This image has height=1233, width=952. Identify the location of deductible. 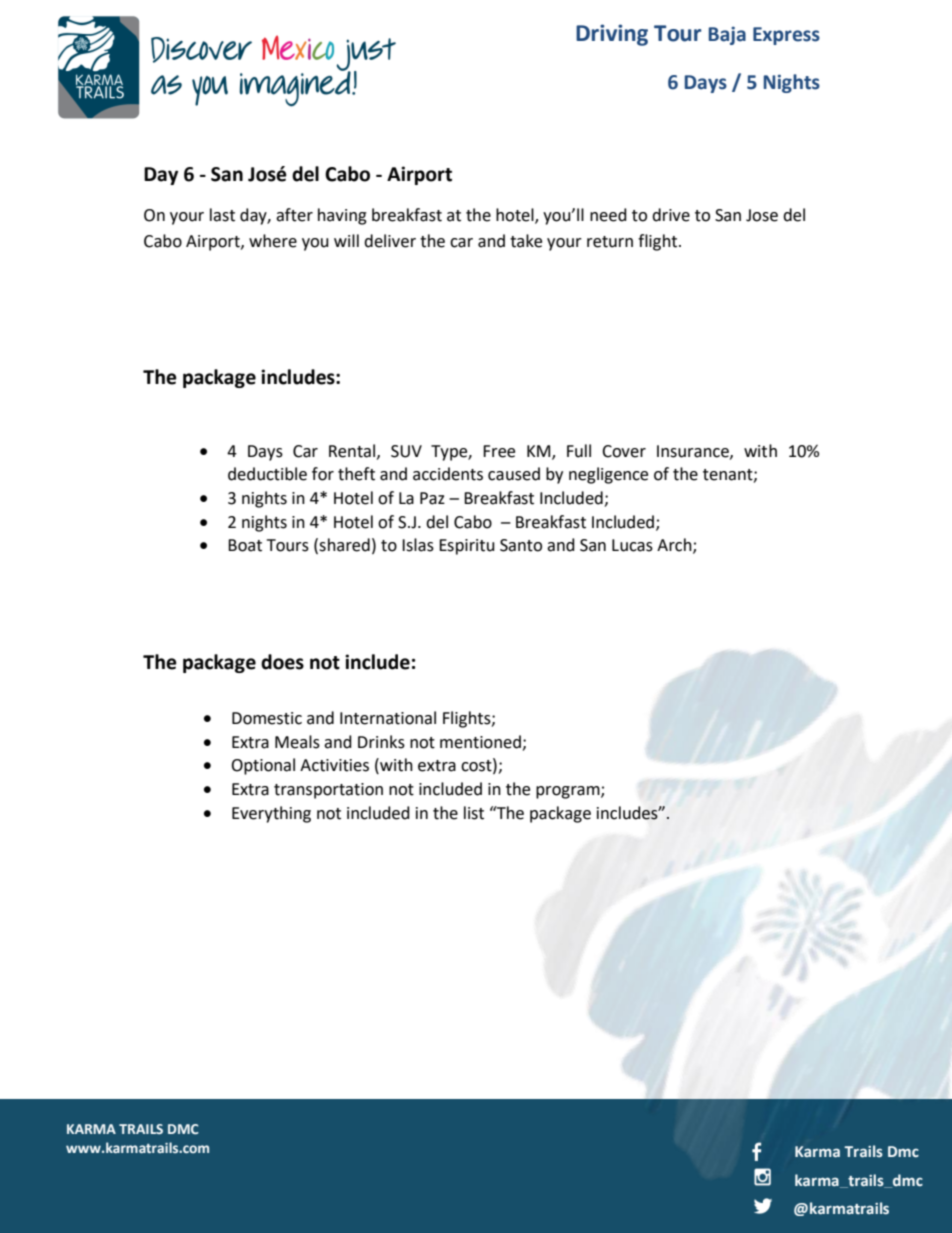
(267, 474).
